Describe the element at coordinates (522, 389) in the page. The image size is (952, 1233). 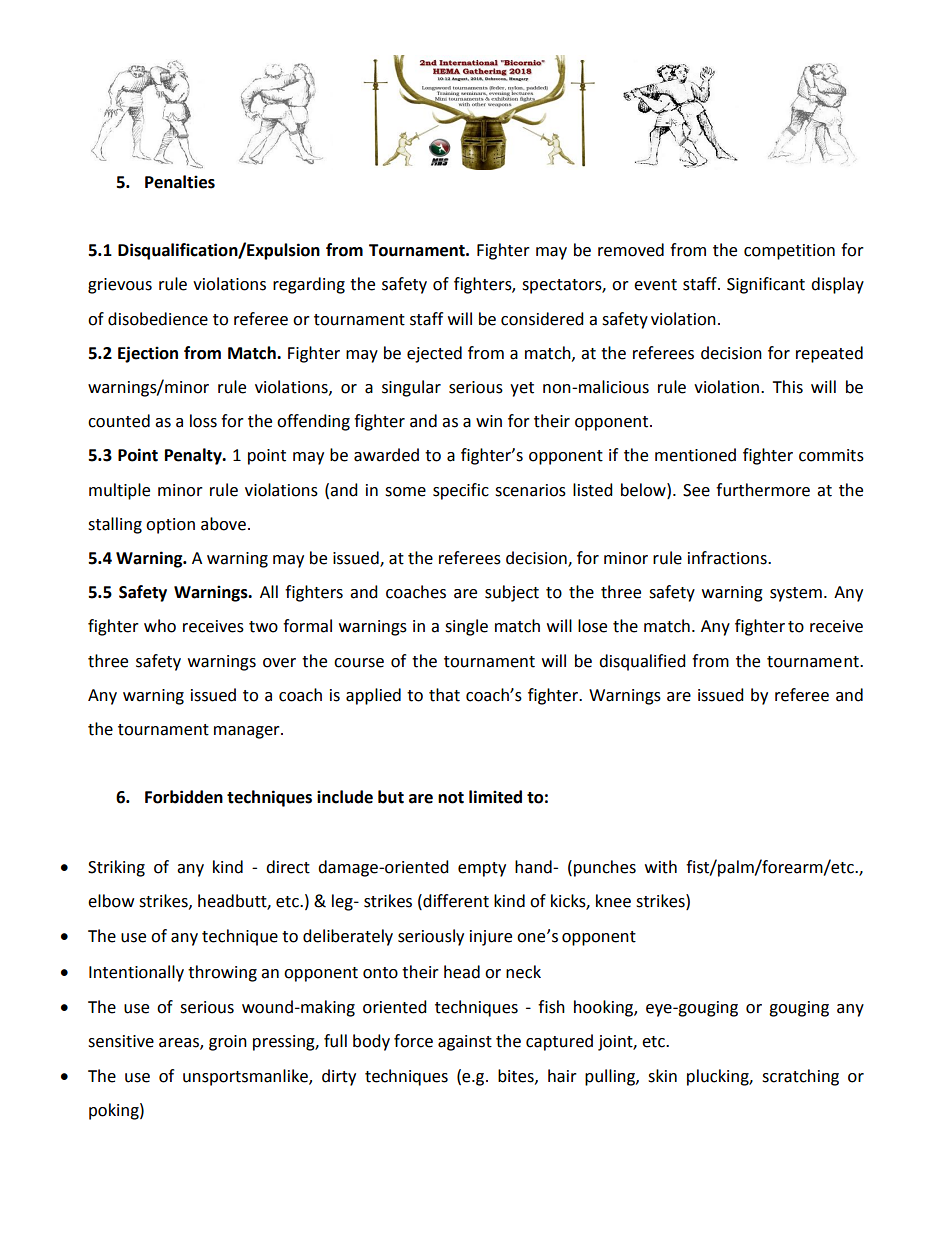
I see `yet` at that location.
